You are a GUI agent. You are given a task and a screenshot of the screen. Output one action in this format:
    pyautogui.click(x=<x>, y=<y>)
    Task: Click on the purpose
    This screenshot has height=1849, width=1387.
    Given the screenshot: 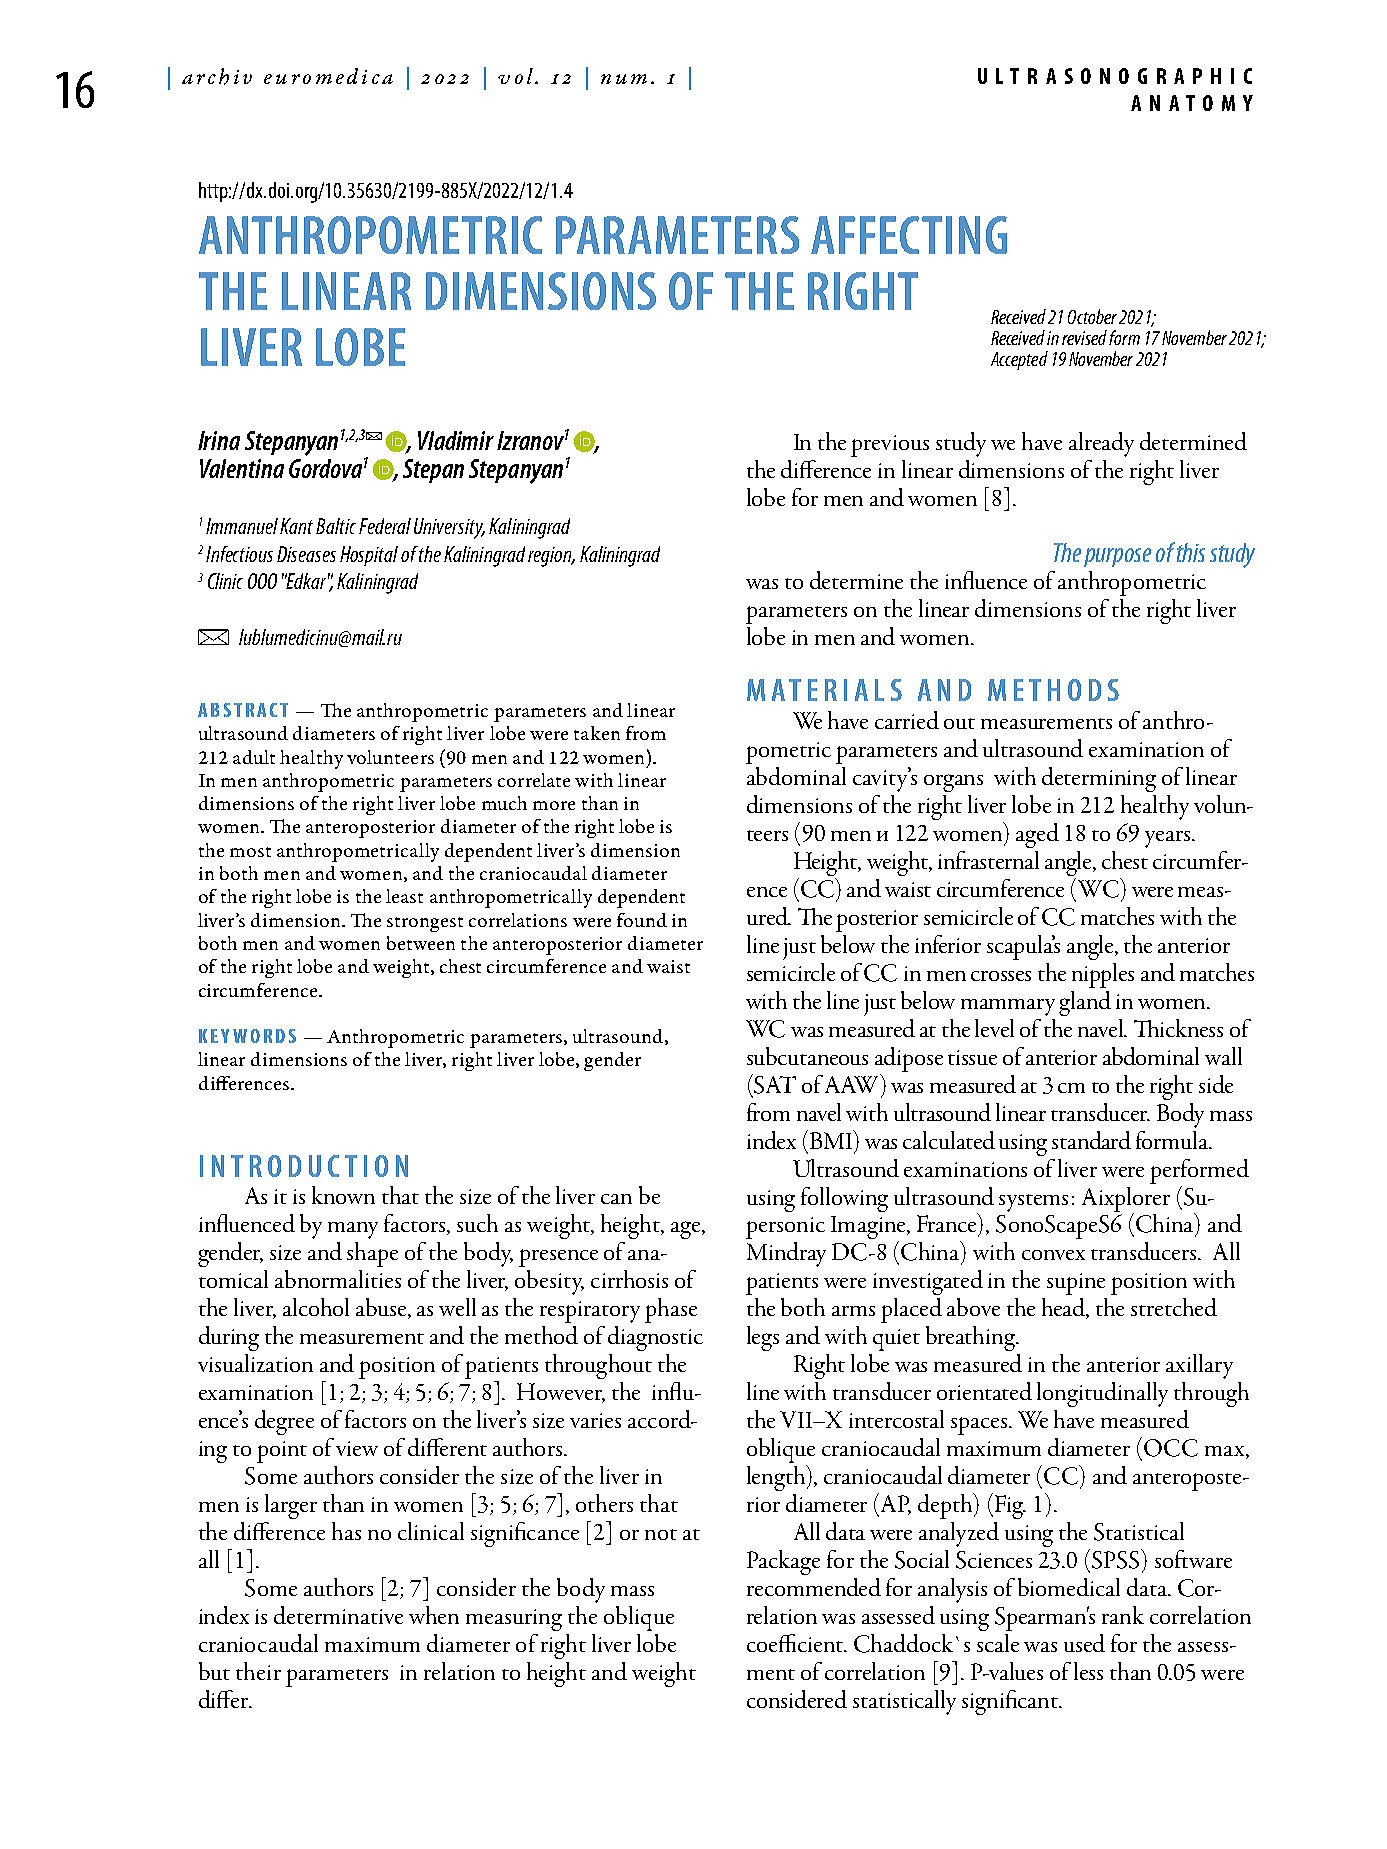 What is the action you would take?
    pyautogui.click(x=1117, y=557)
